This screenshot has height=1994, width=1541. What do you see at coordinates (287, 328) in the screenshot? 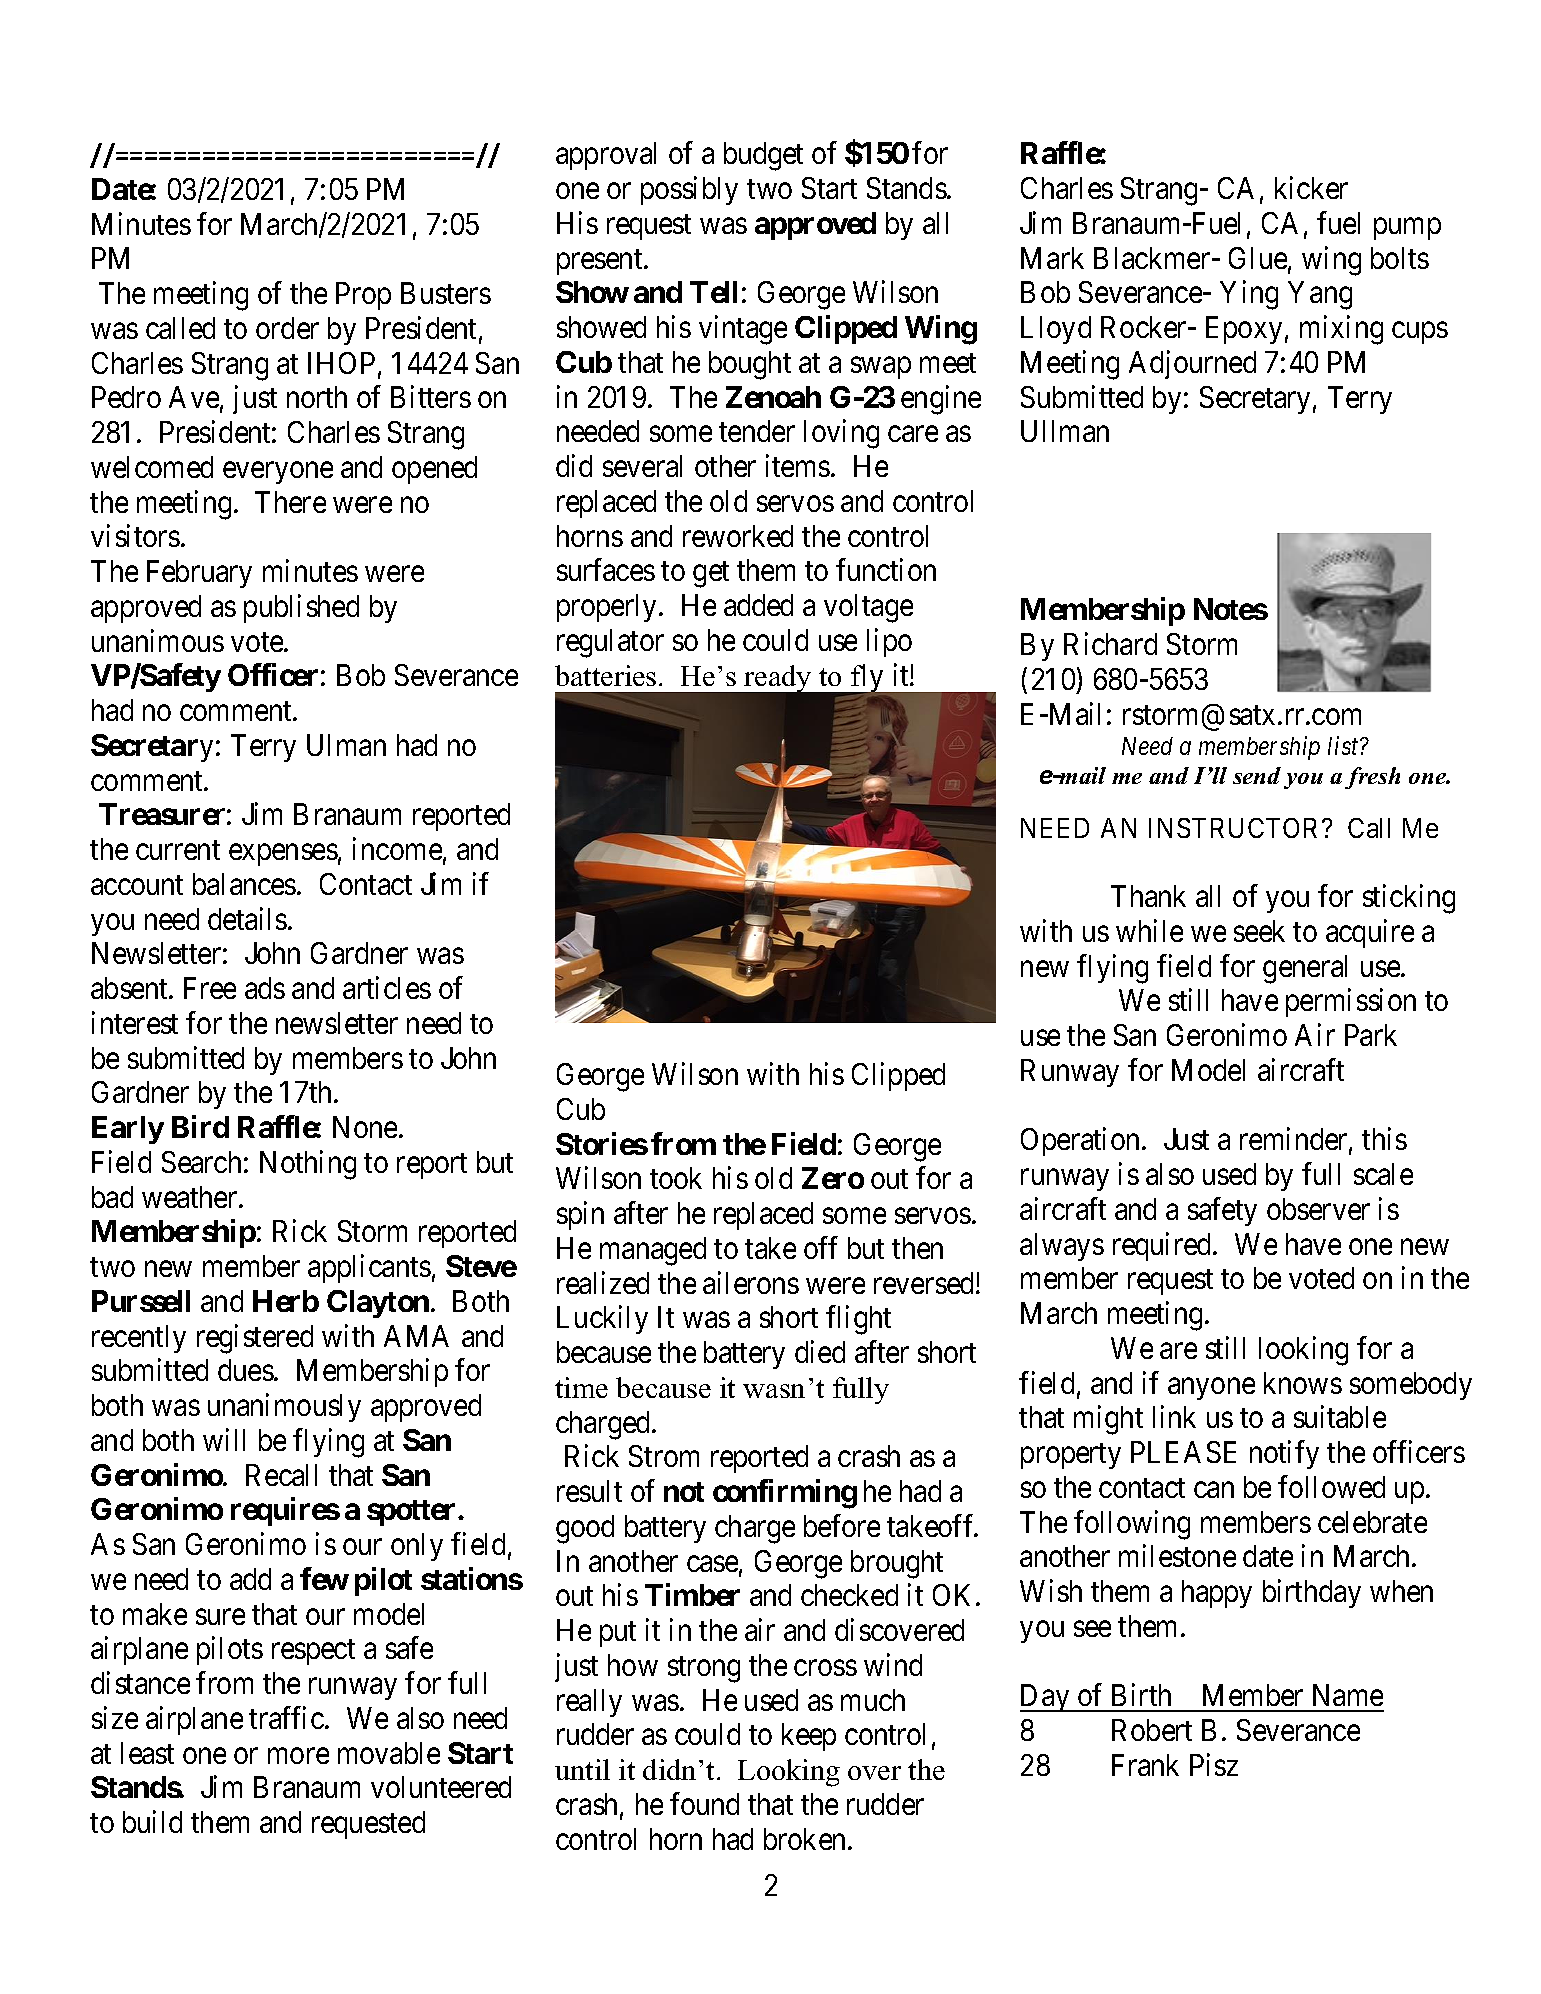
I see `order` at bounding box center [287, 328].
